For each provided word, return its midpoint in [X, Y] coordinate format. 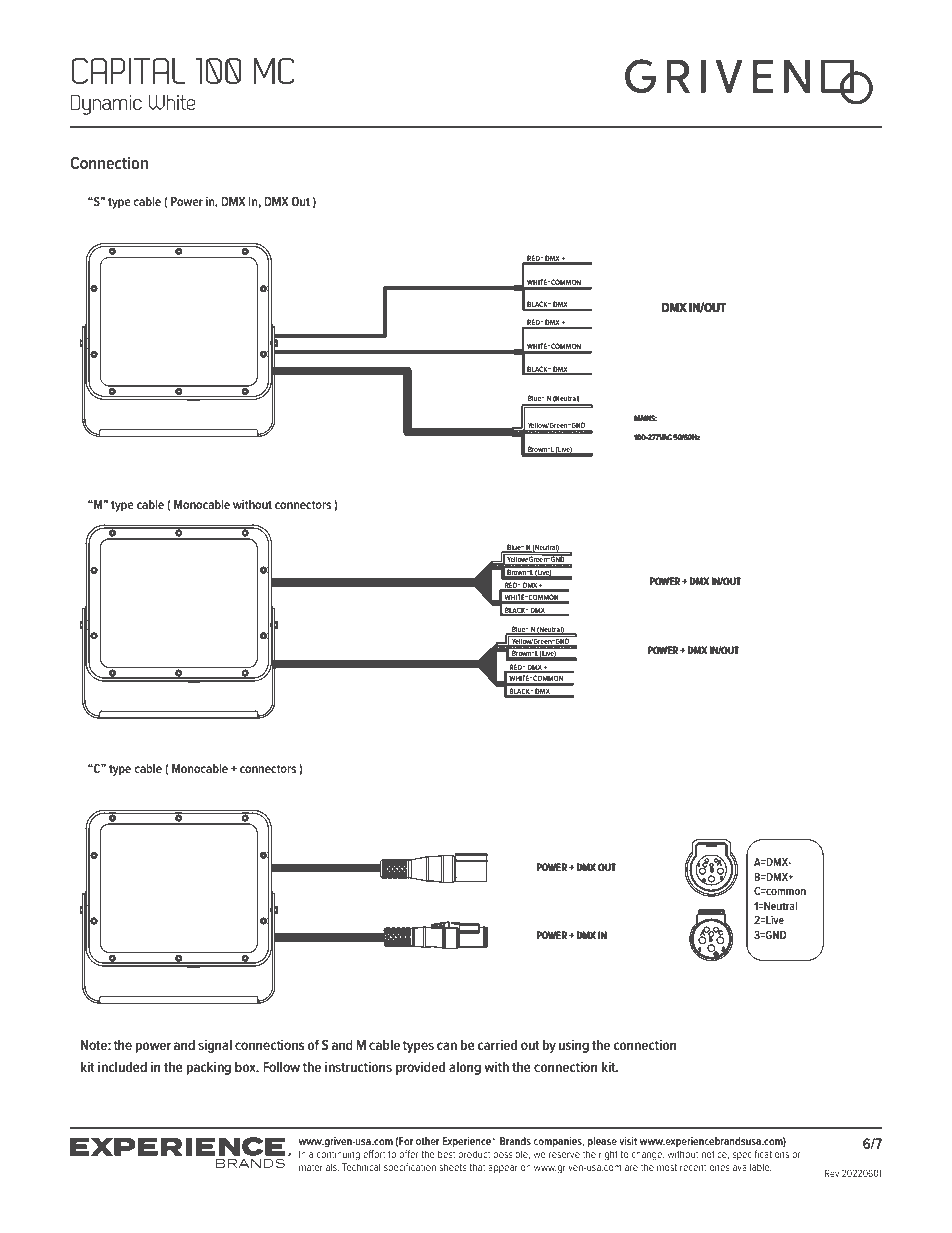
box [246, 1067]
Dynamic [106, 104]
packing [208, 1068]
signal [215, 1046]
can [447, 1046]
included [122, 1066]
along [465, 1068]
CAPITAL [128, 70]
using [573, 1046]
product [474, 1155]
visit [628, 1141]
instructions [358, 1066]
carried [497, 1044]
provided [420, 1068]
